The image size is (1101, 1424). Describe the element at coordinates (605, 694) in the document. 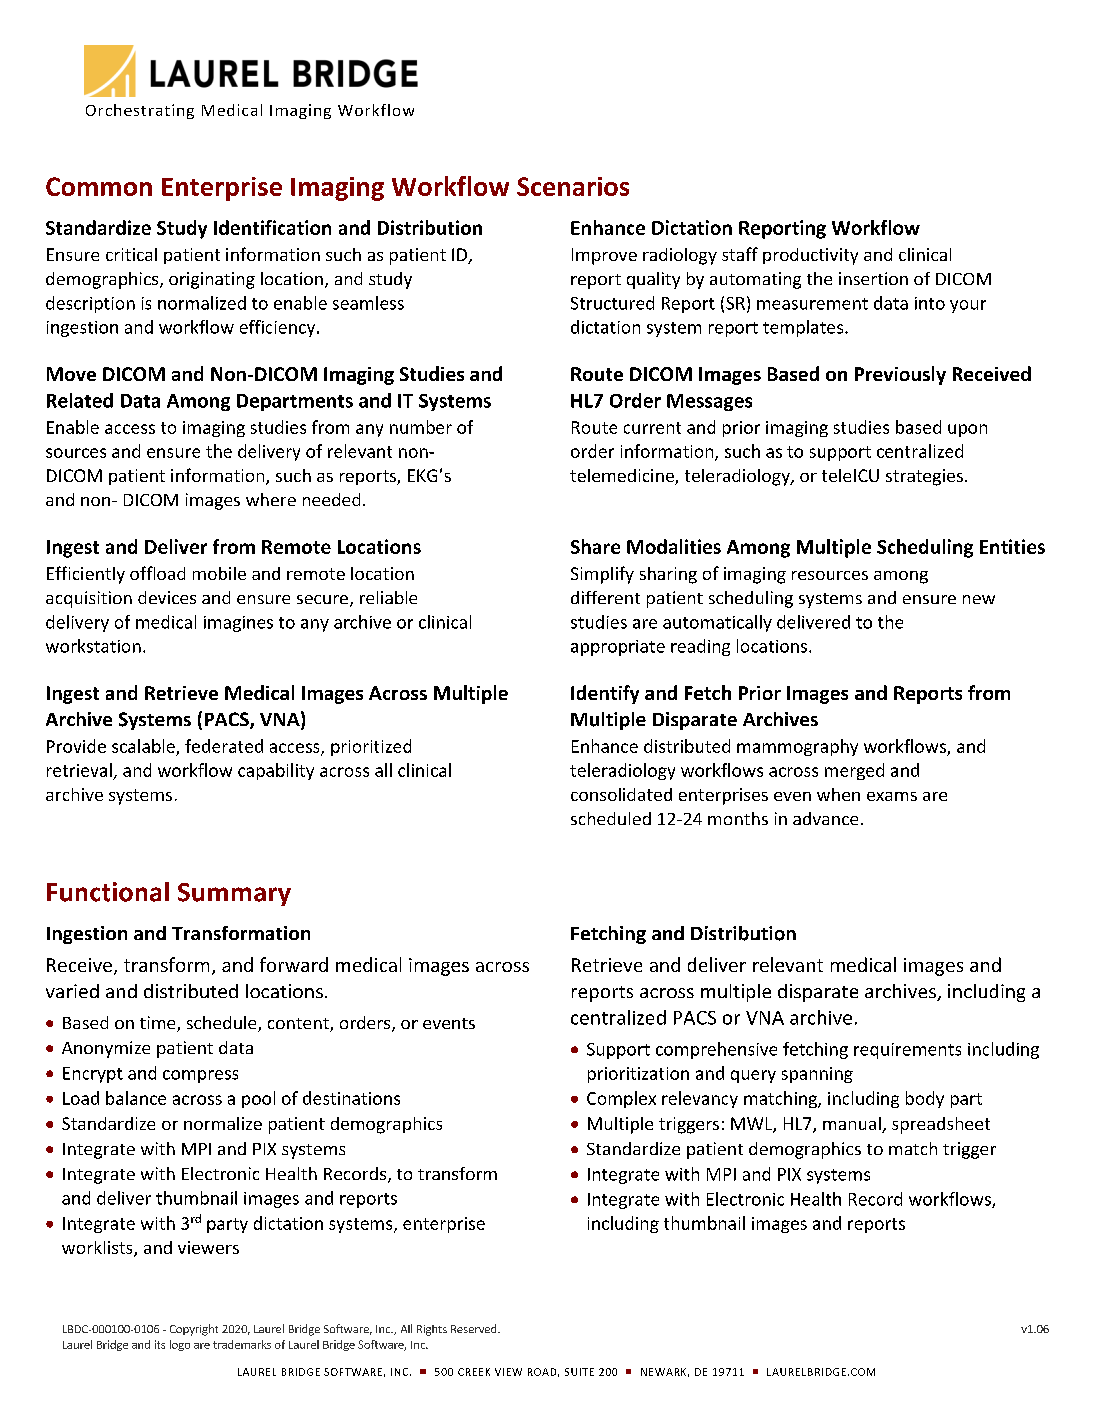

I see `Identify` at that location.
